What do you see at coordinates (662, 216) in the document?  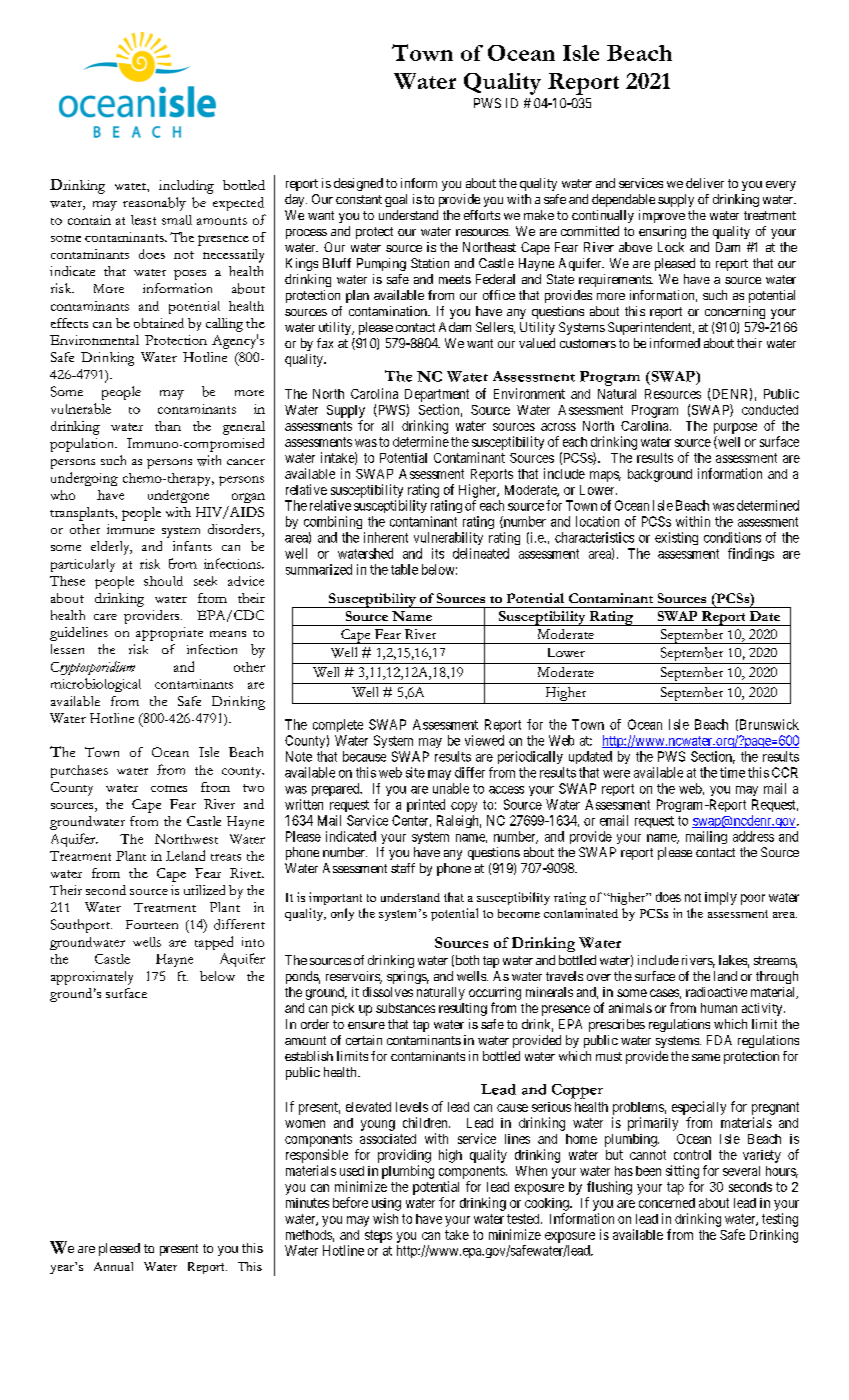 I see `improve` at bounding box center [662, 216].
